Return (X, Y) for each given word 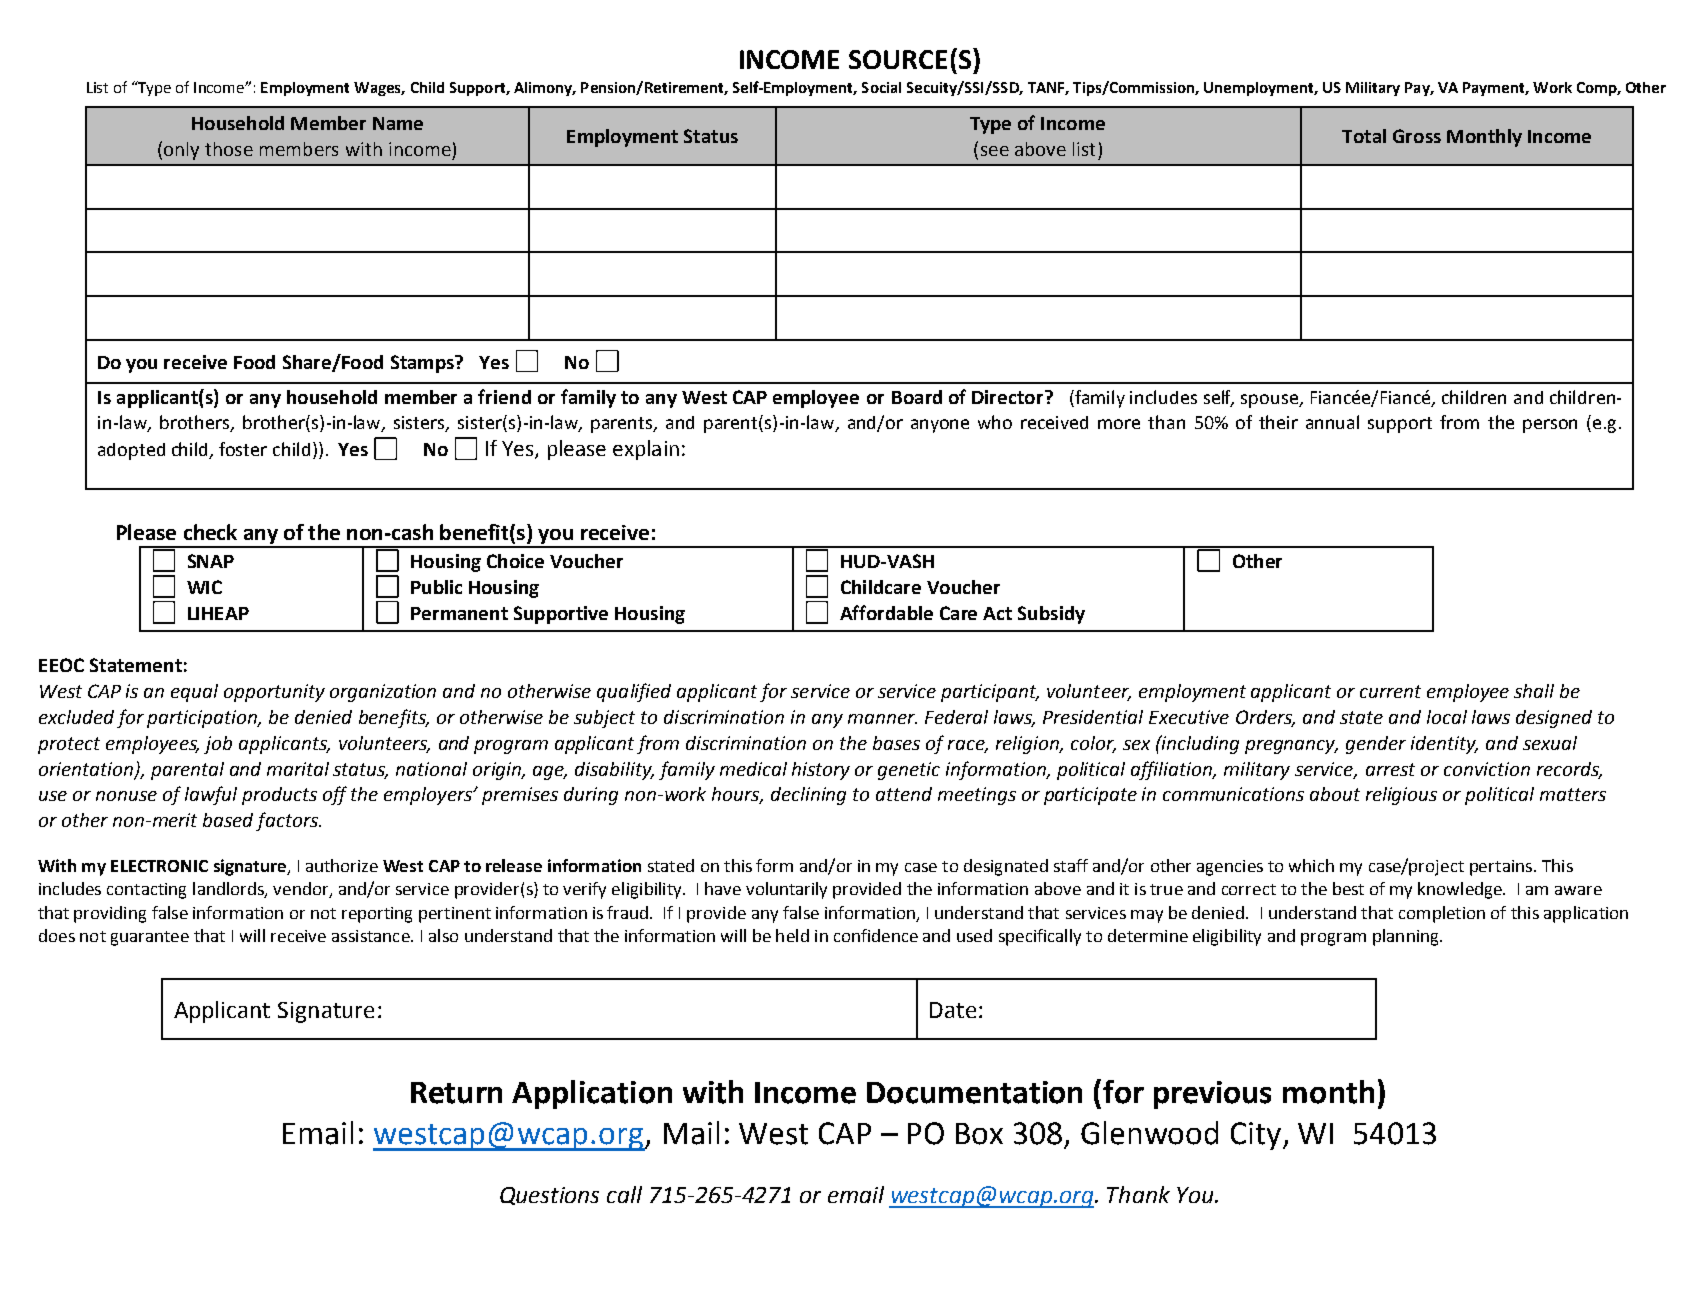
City (1257, 1136)
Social (881, 87)
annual (1332, 422)
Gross (1417, 136)
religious (1401, 796)
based (228, 820)
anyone (940, 426)
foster (243, 449)
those (229, 149)
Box (979, 1134)
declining (808, 796)
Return (456, 1093)
